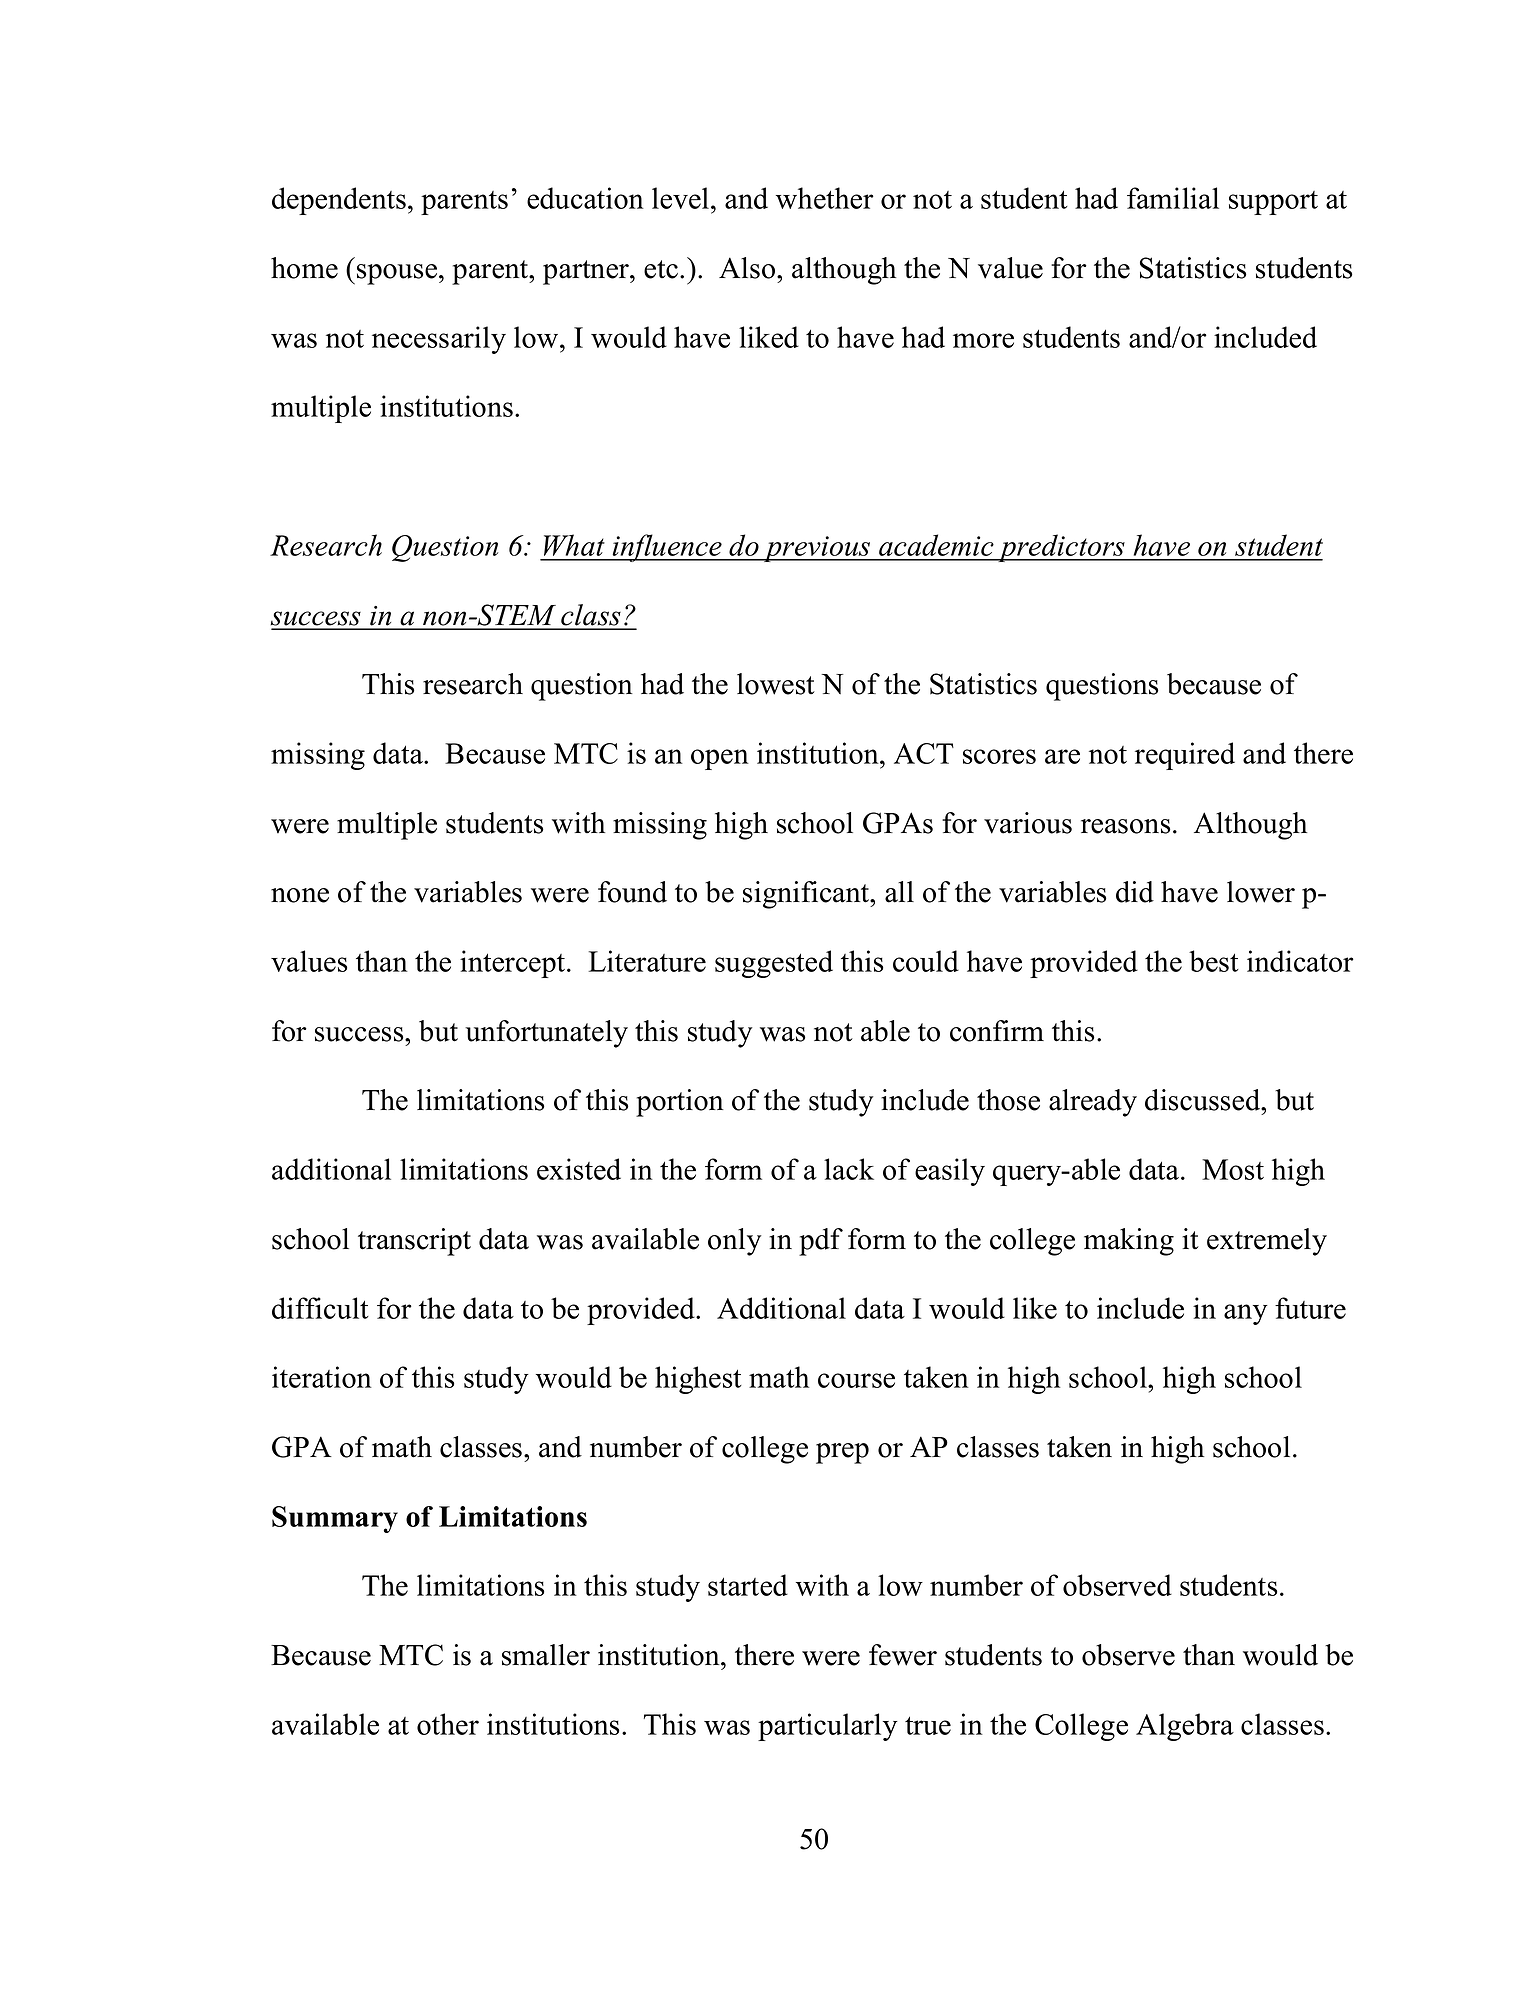 Image resolution: width=1538 pixels, height=1990 pixels. What do you see at coordinates (448, 1724) in the screenshot?
I see `other` at bounding box center [448, 1724].
